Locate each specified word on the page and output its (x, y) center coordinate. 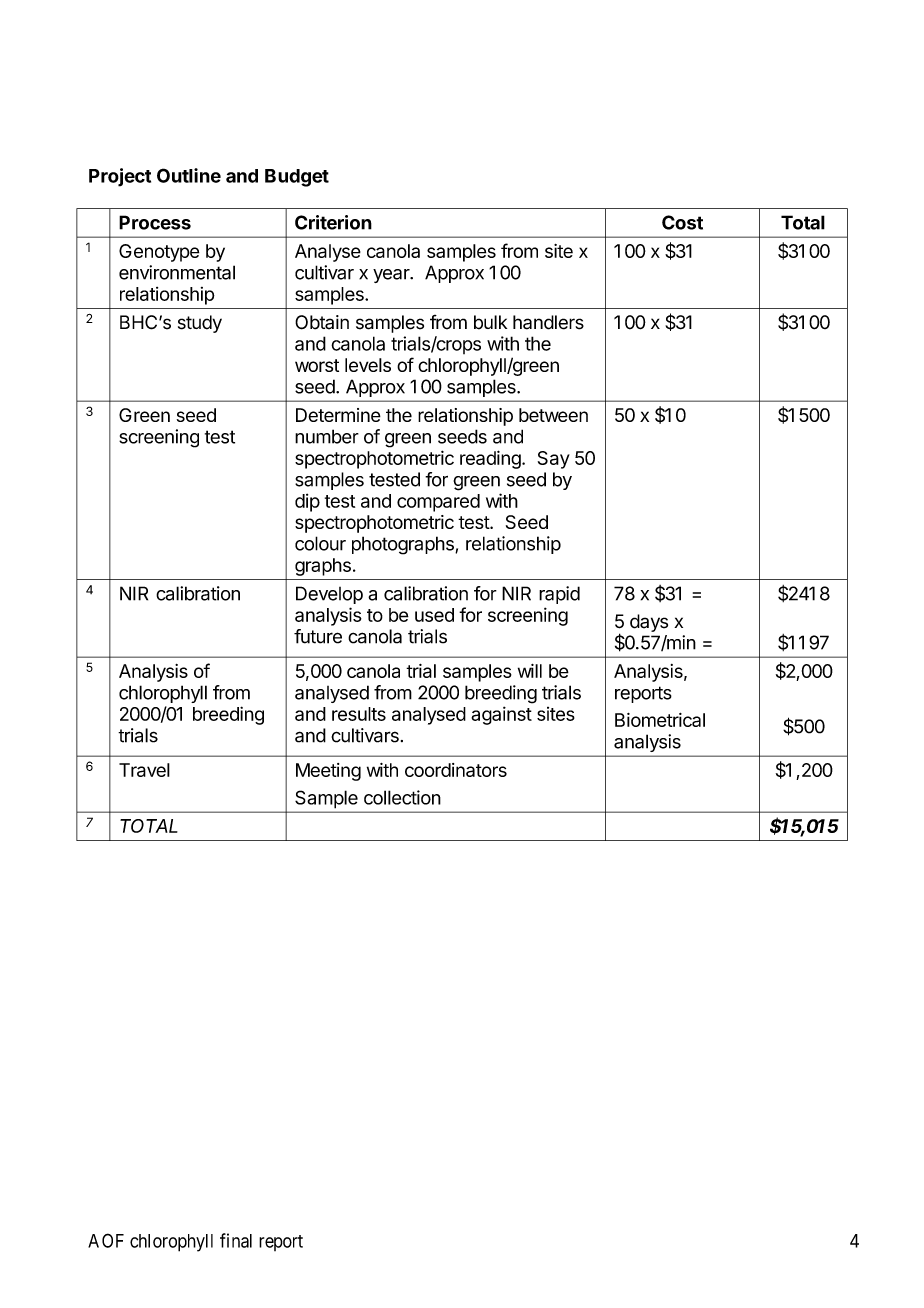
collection (402, 797)
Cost (682, 222)
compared (438, 503)
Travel (144, 770)
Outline (189, 175)
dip (307, 502)
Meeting (328, 772)
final (236, 1240)
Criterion (333, 222)
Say (554, 460)
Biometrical (660, 720)
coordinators (456, 770)
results (359, 714)
